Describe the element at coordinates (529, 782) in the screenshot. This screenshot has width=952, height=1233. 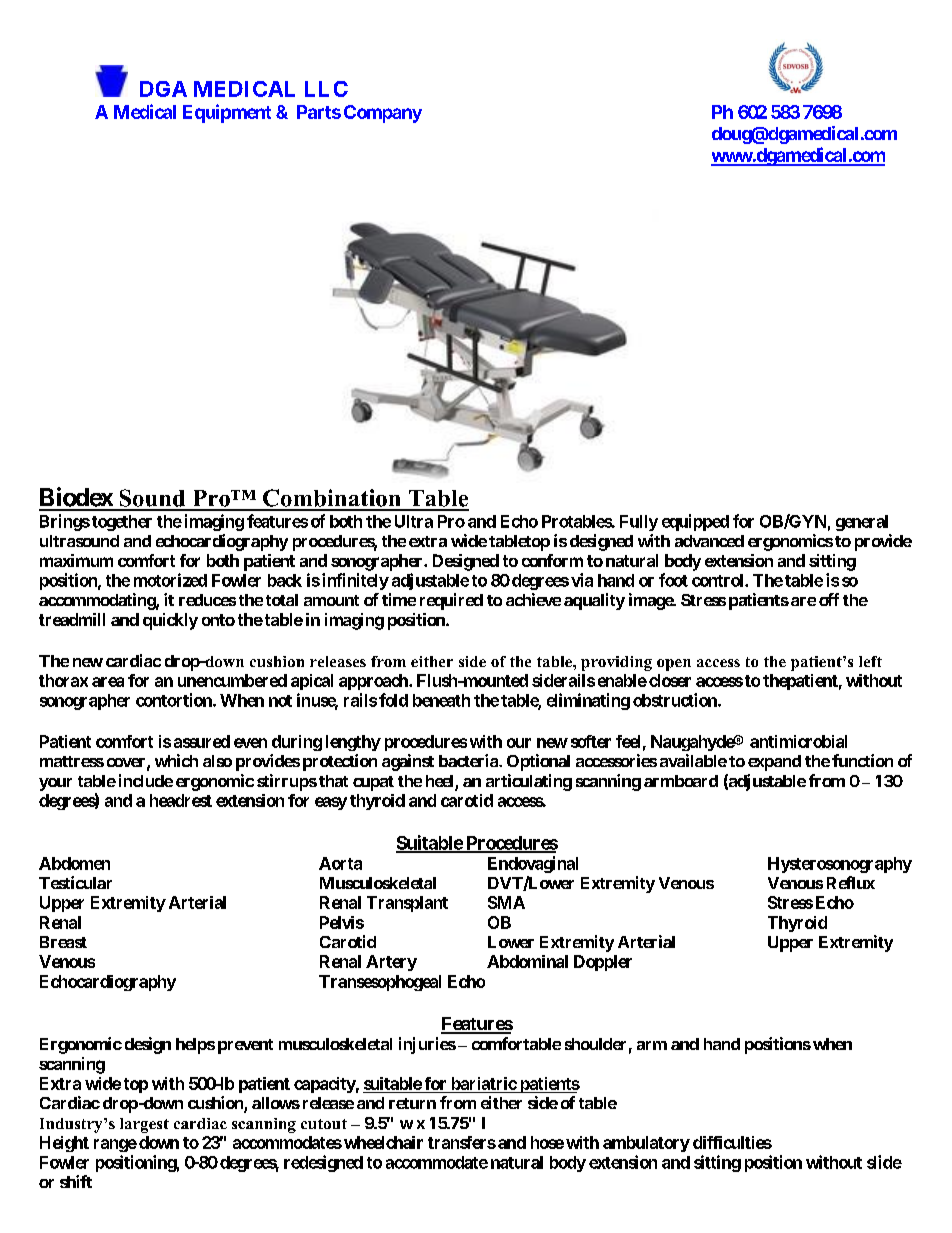
I see `articulating` at that location.
